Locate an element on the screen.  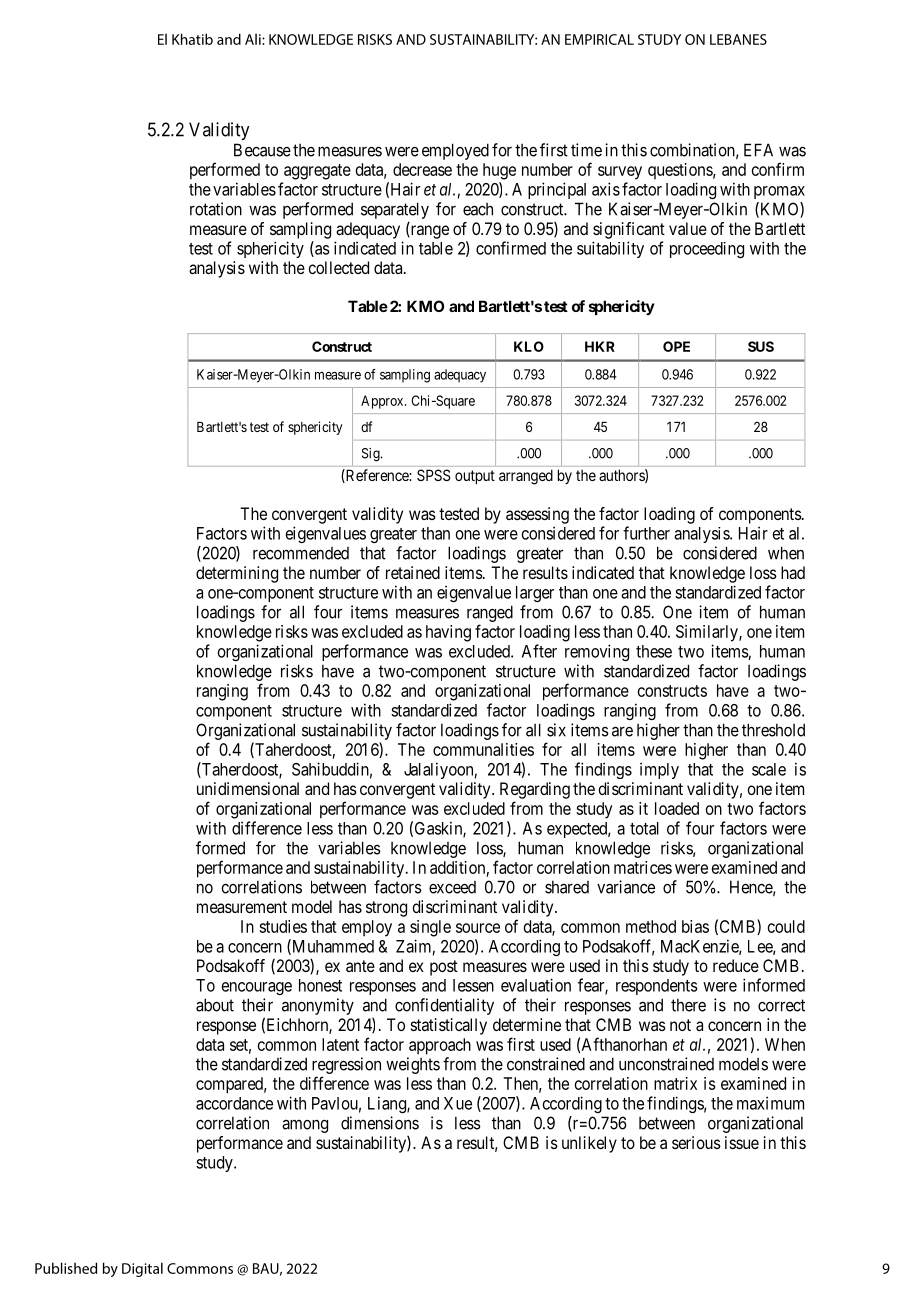
SPSS is located at coordinates (433, 475).
